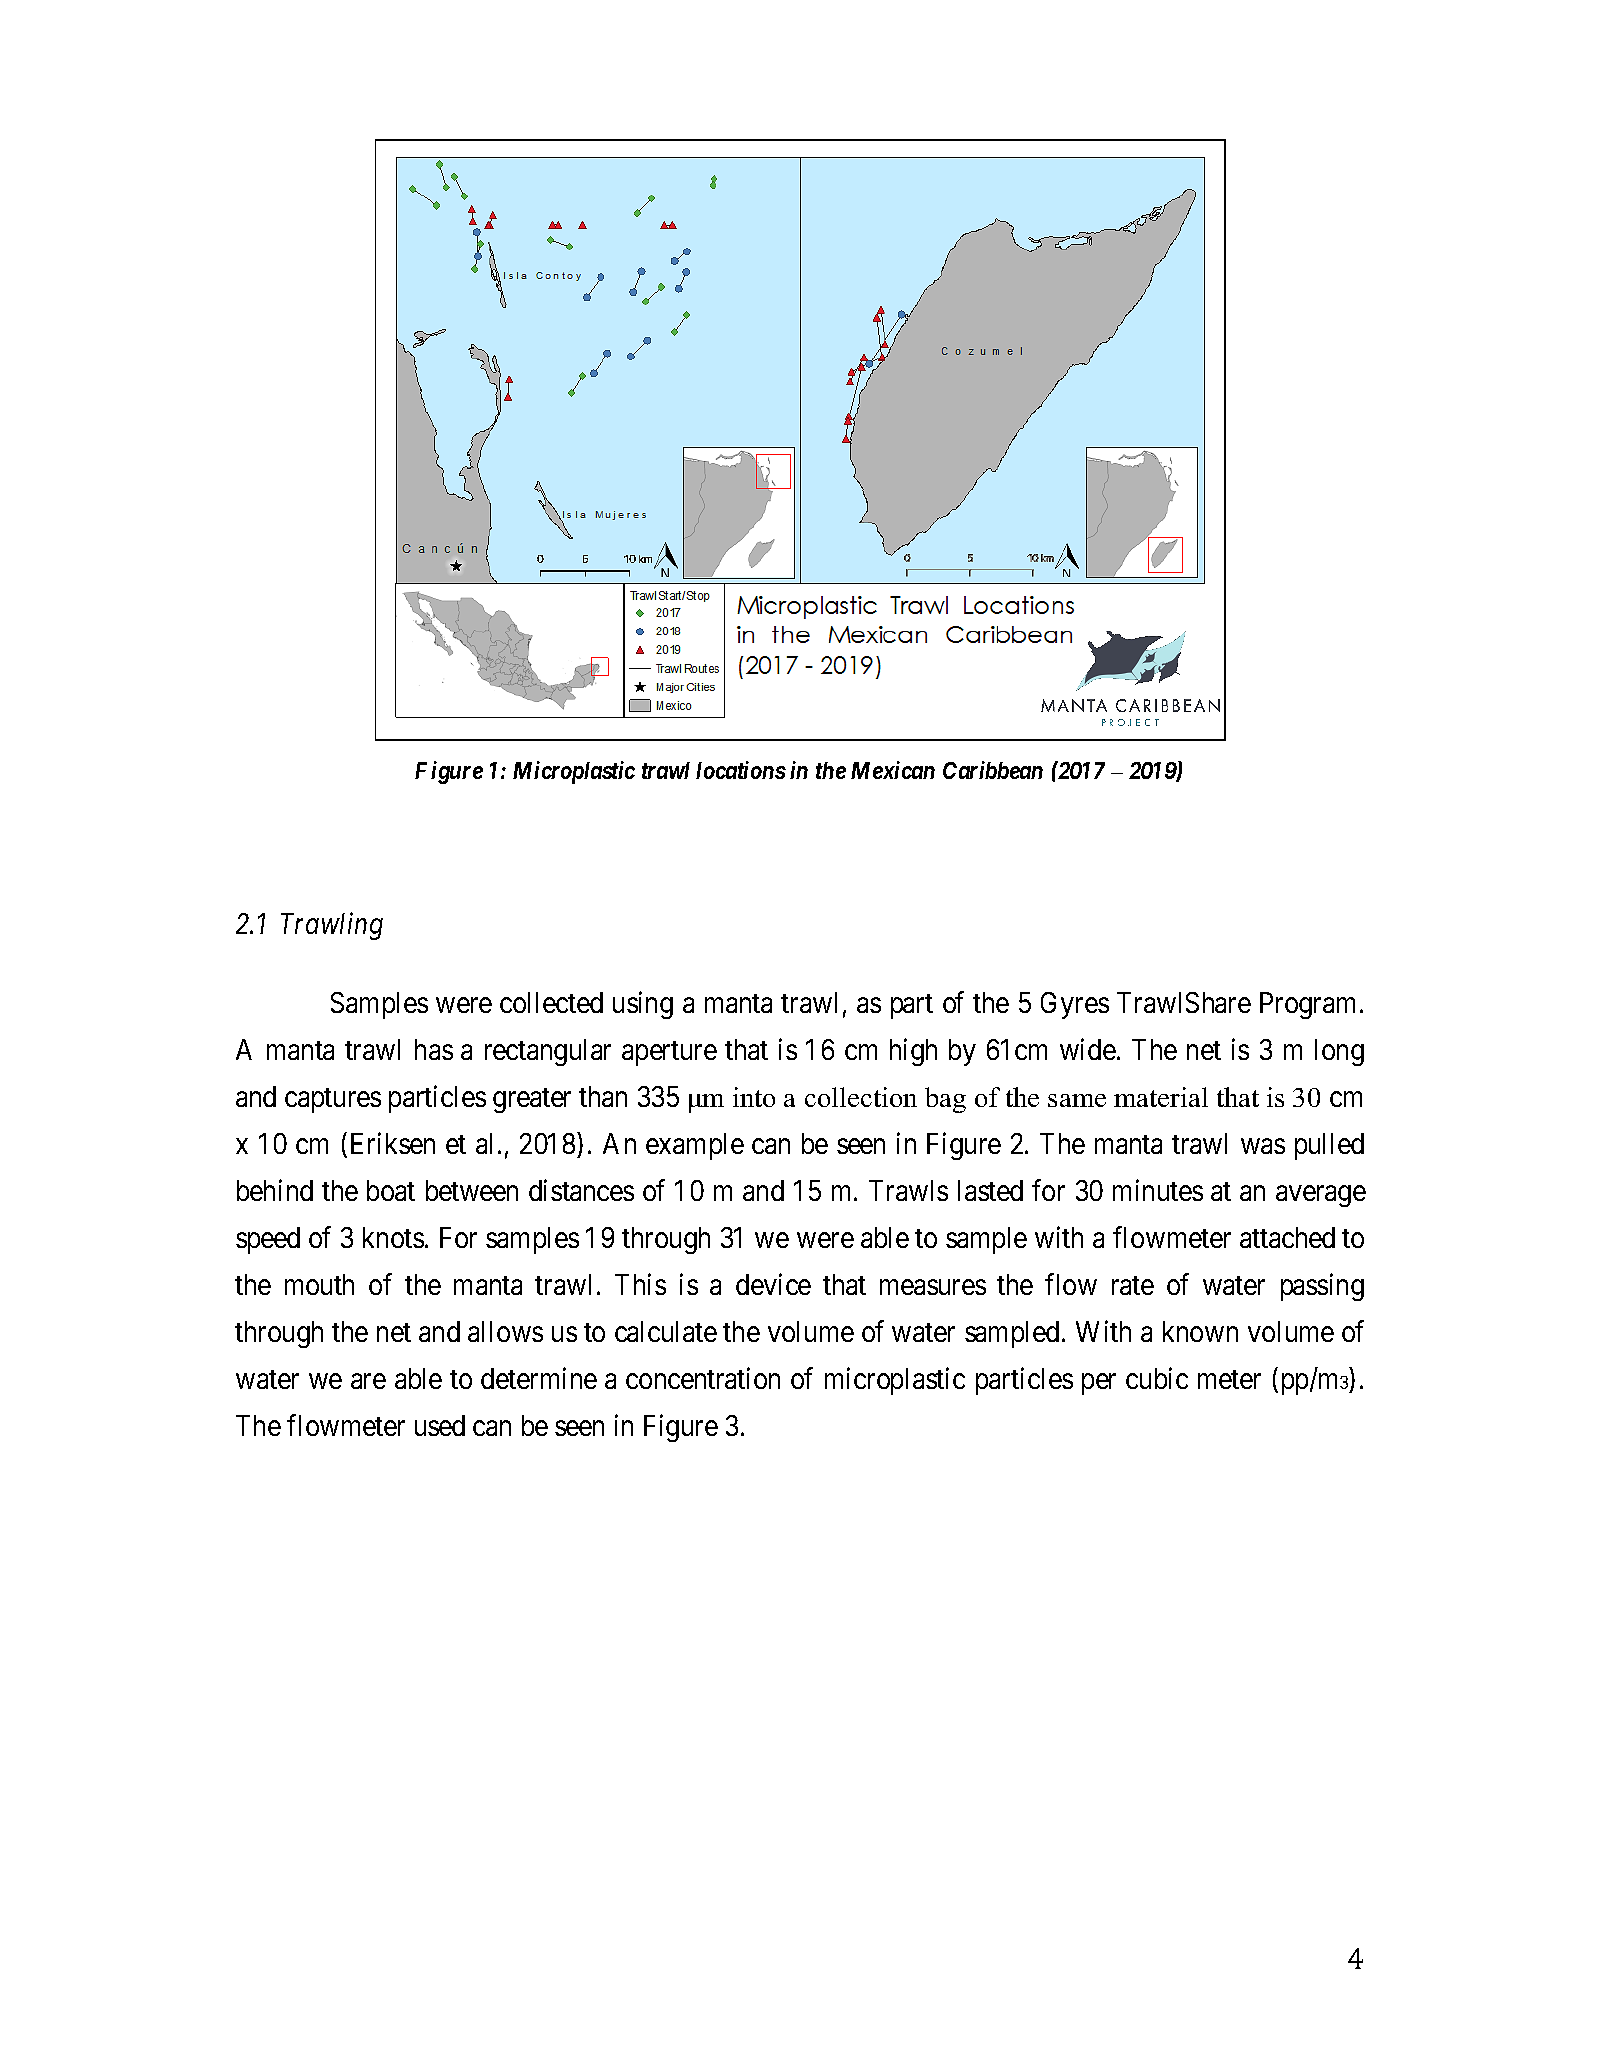 The width and height of the screenshot is (1600, 2070). I want to click on minutes, so click(1158, 1190).
